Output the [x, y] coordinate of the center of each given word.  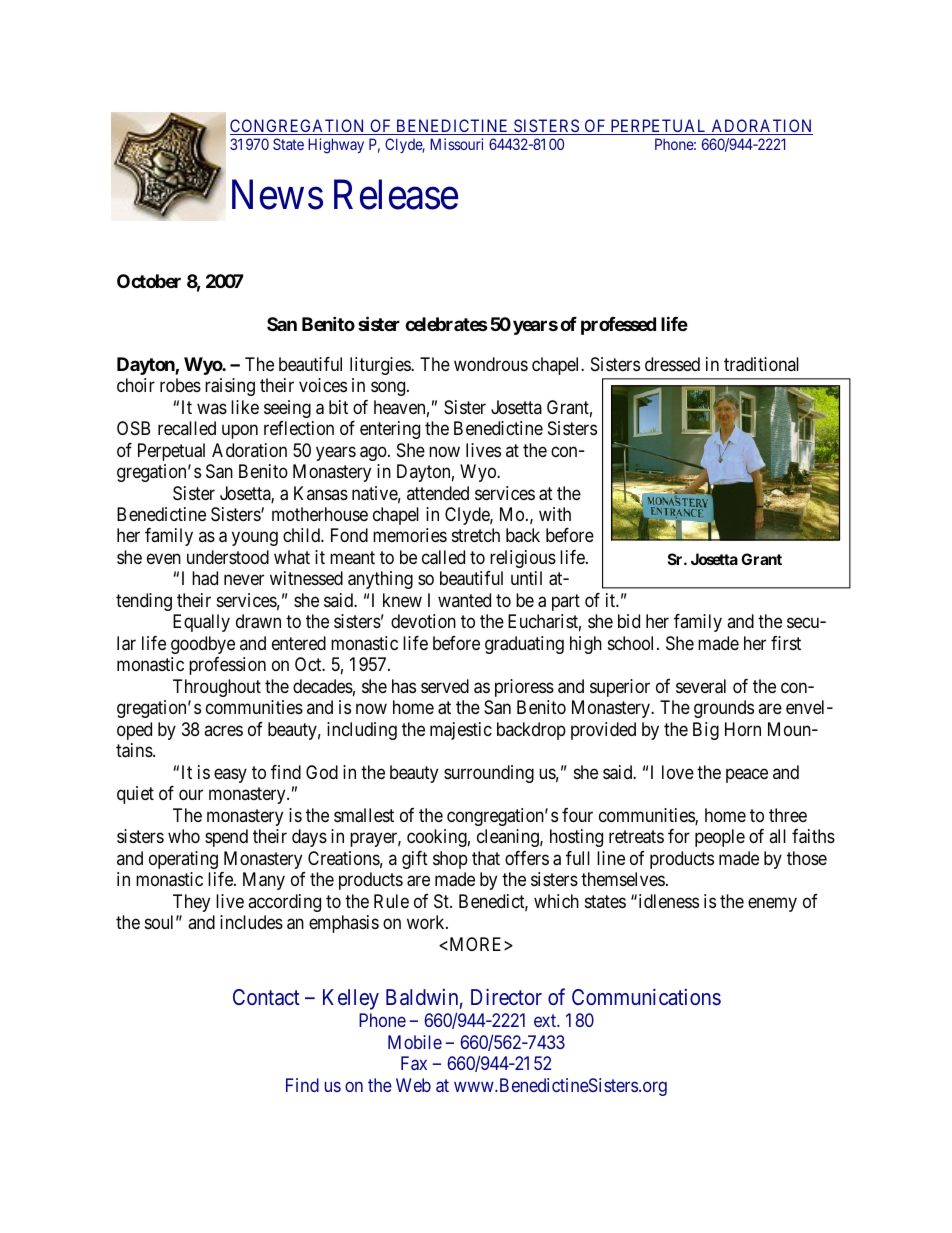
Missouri [456, 144]
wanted [464, 600]
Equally [201, 623]
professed [618, 326]
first [786, 643]
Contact [266, 997]
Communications [646, 997]
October [149, 281]
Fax [414, 1063]
